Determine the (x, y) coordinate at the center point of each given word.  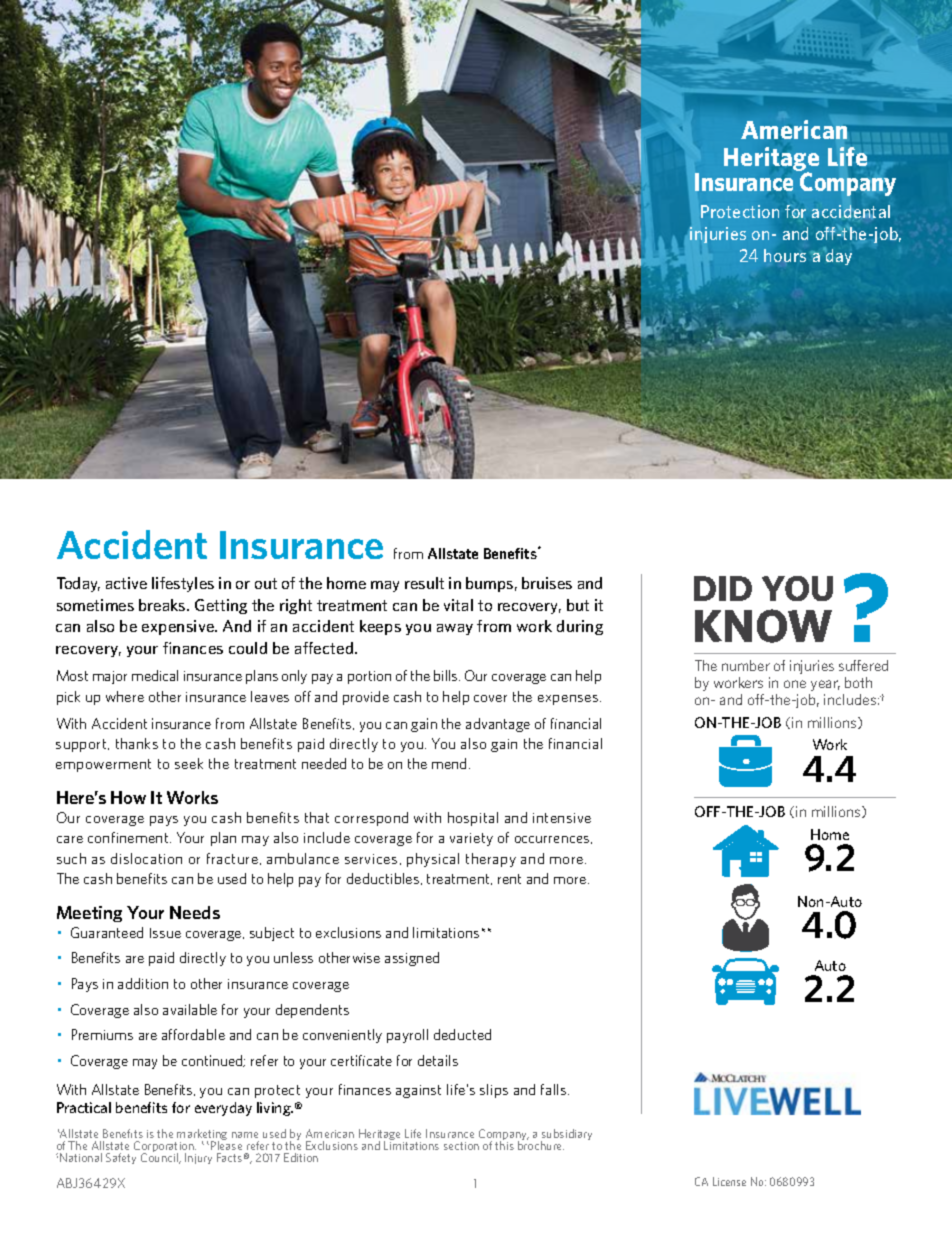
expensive (179, 627)
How (128, 797)
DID (723, 588)
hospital (473, 819)
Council (160, 1158)
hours (785, 255)
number (746, 665)
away (455, 629)
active (126, 583)
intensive (562, 818)
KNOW (763, 626)
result (424, 583)
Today (78, 584)
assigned (412, 959)
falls (555, 1089)
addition (143, 983)
